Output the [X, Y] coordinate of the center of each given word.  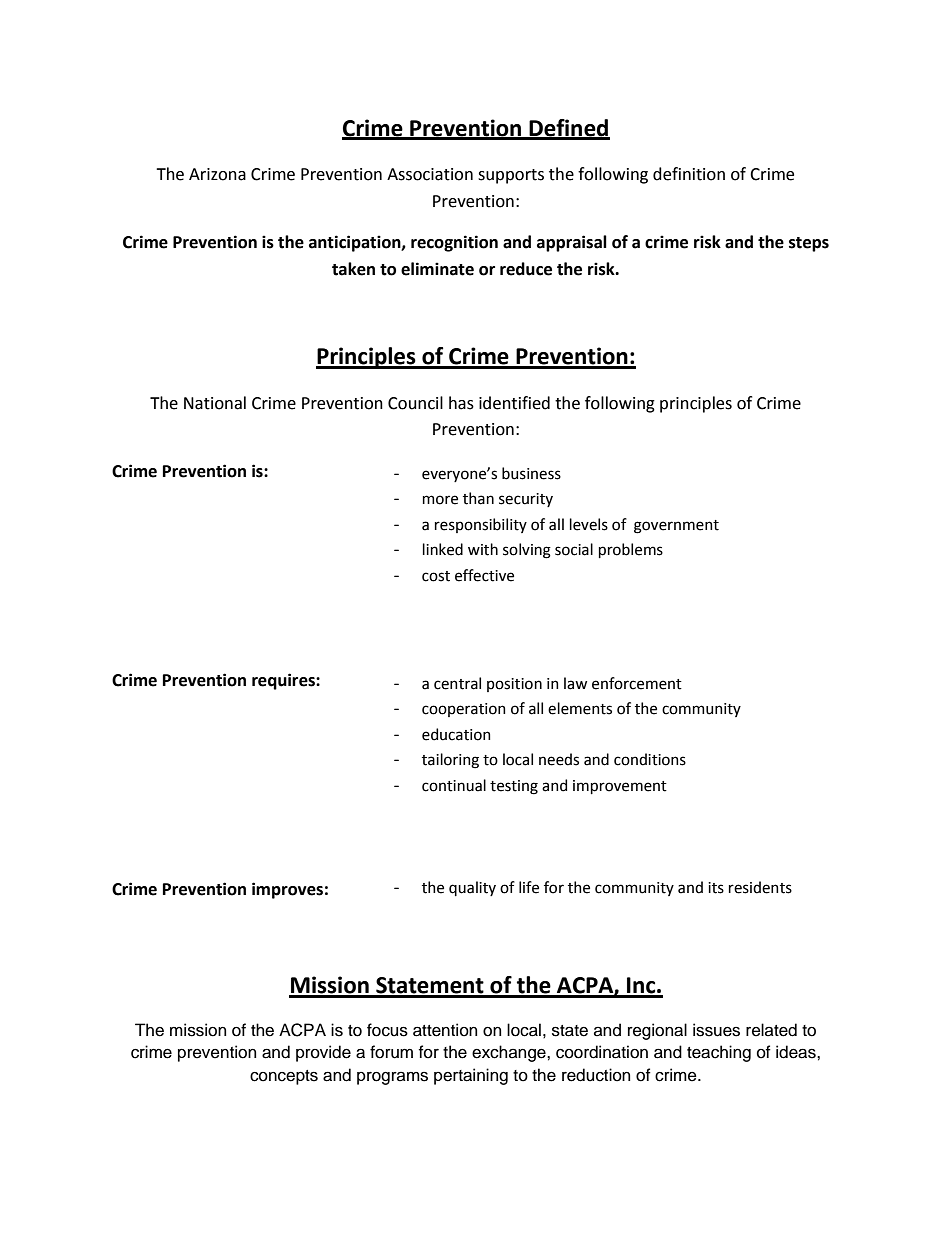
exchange [510, 1053]
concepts [284, 1077]
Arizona [217, 174]
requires [284, 681]
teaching [719, 1053]
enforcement [637, 683]
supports [511, 176]
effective [484, 575]
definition [689, 174]
